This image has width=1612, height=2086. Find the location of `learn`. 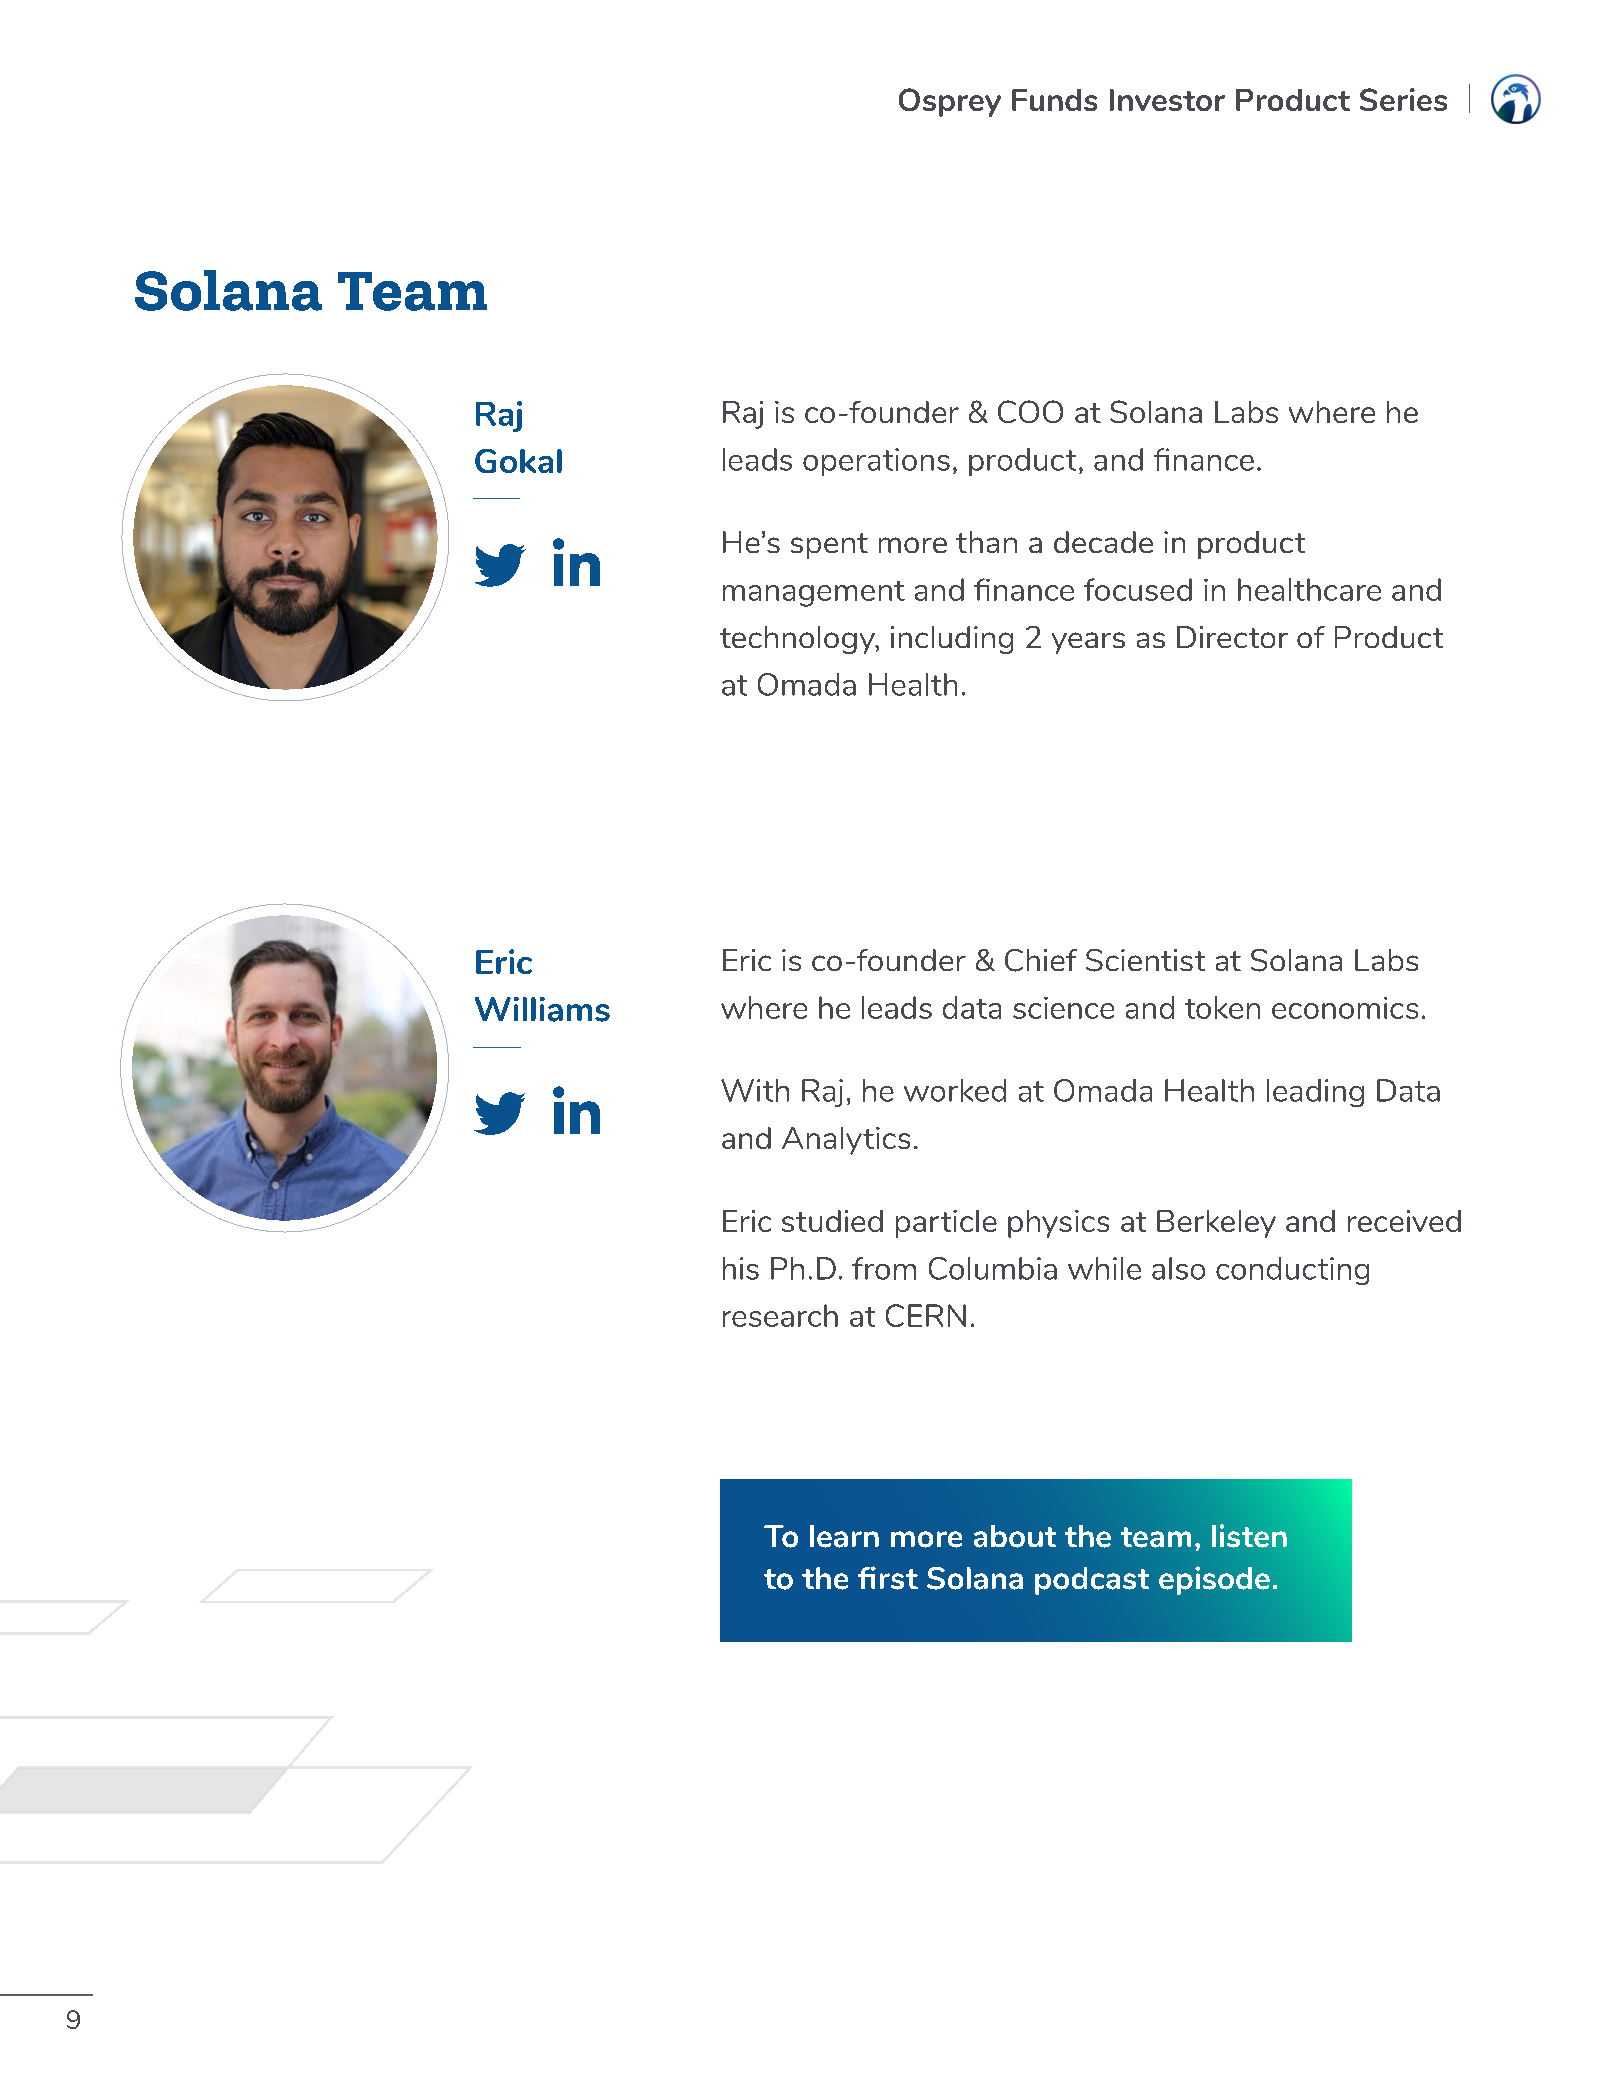

learn is located at coordinates (844, 1536).
